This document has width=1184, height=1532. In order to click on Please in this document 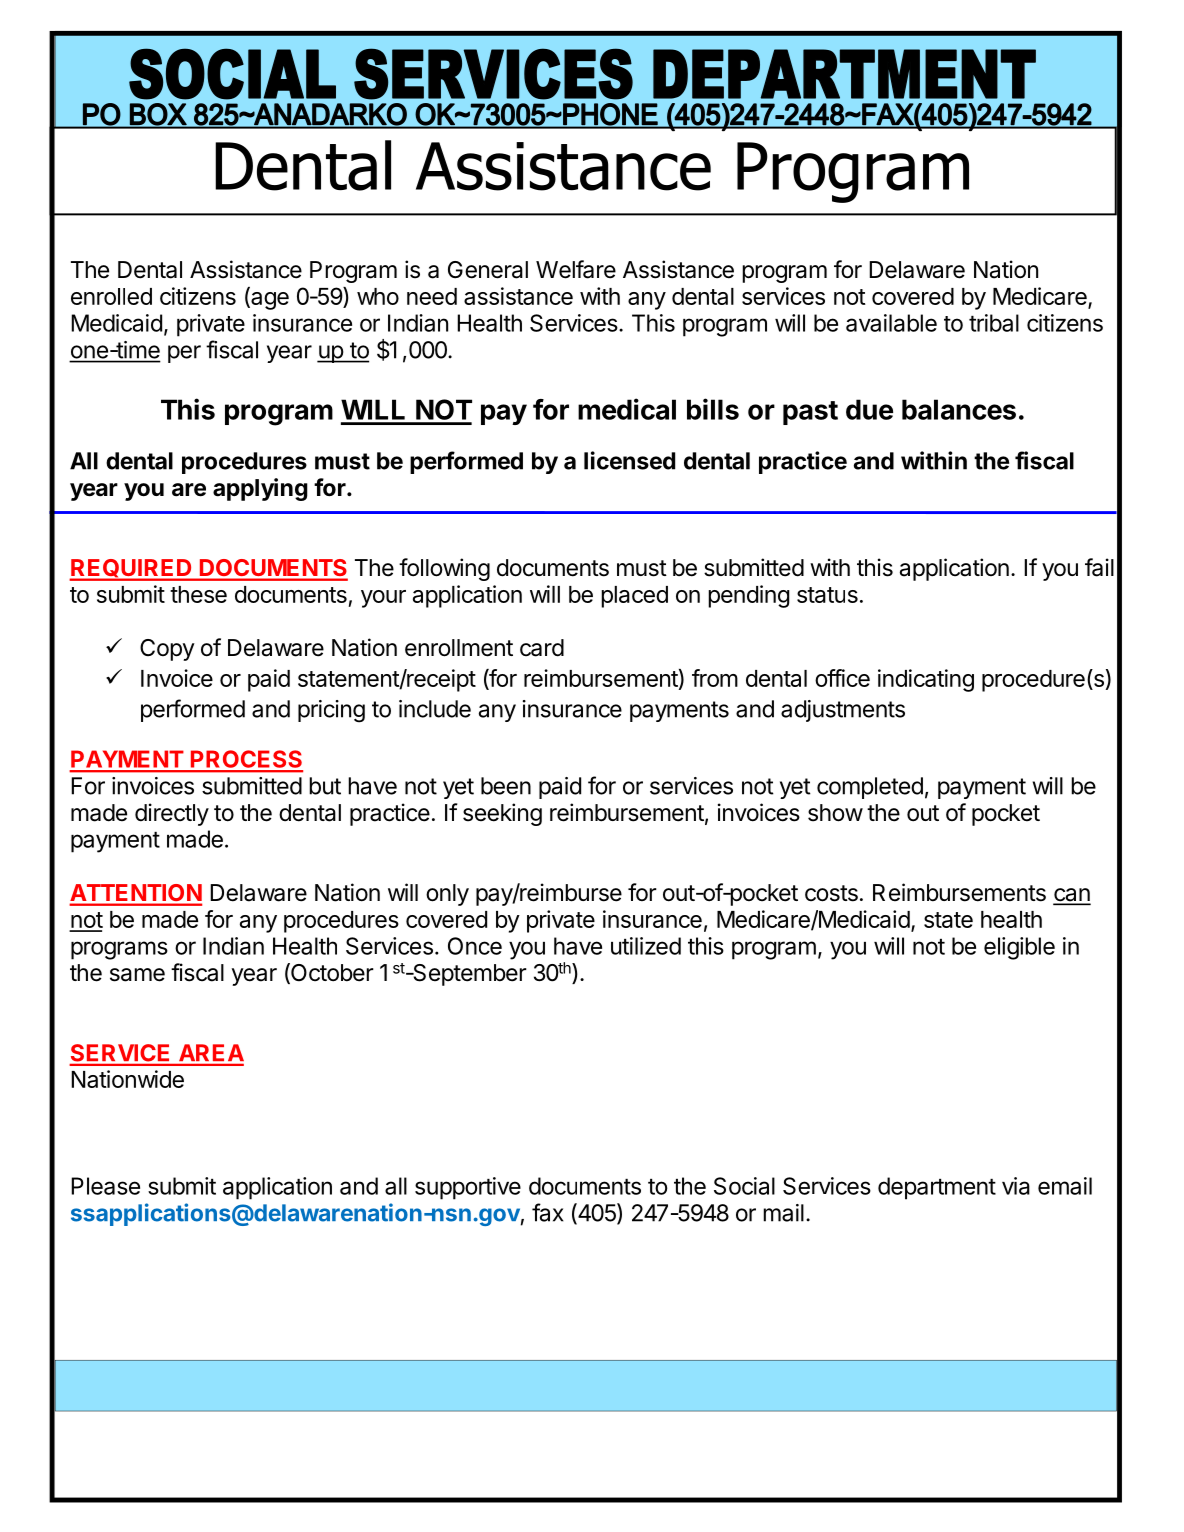, I will do `click(105, 1186)`.
